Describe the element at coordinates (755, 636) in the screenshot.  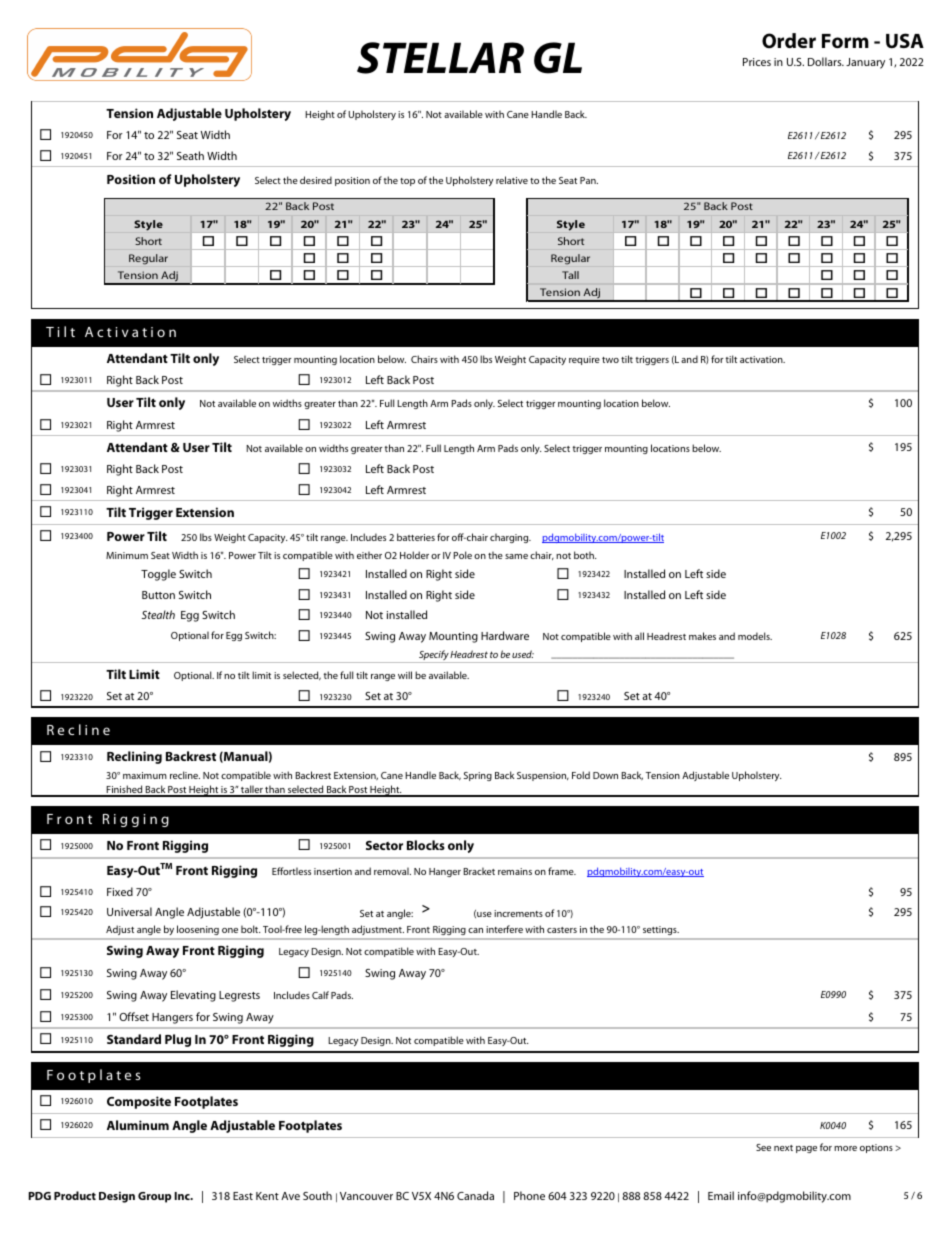
I see `models` at that location.
